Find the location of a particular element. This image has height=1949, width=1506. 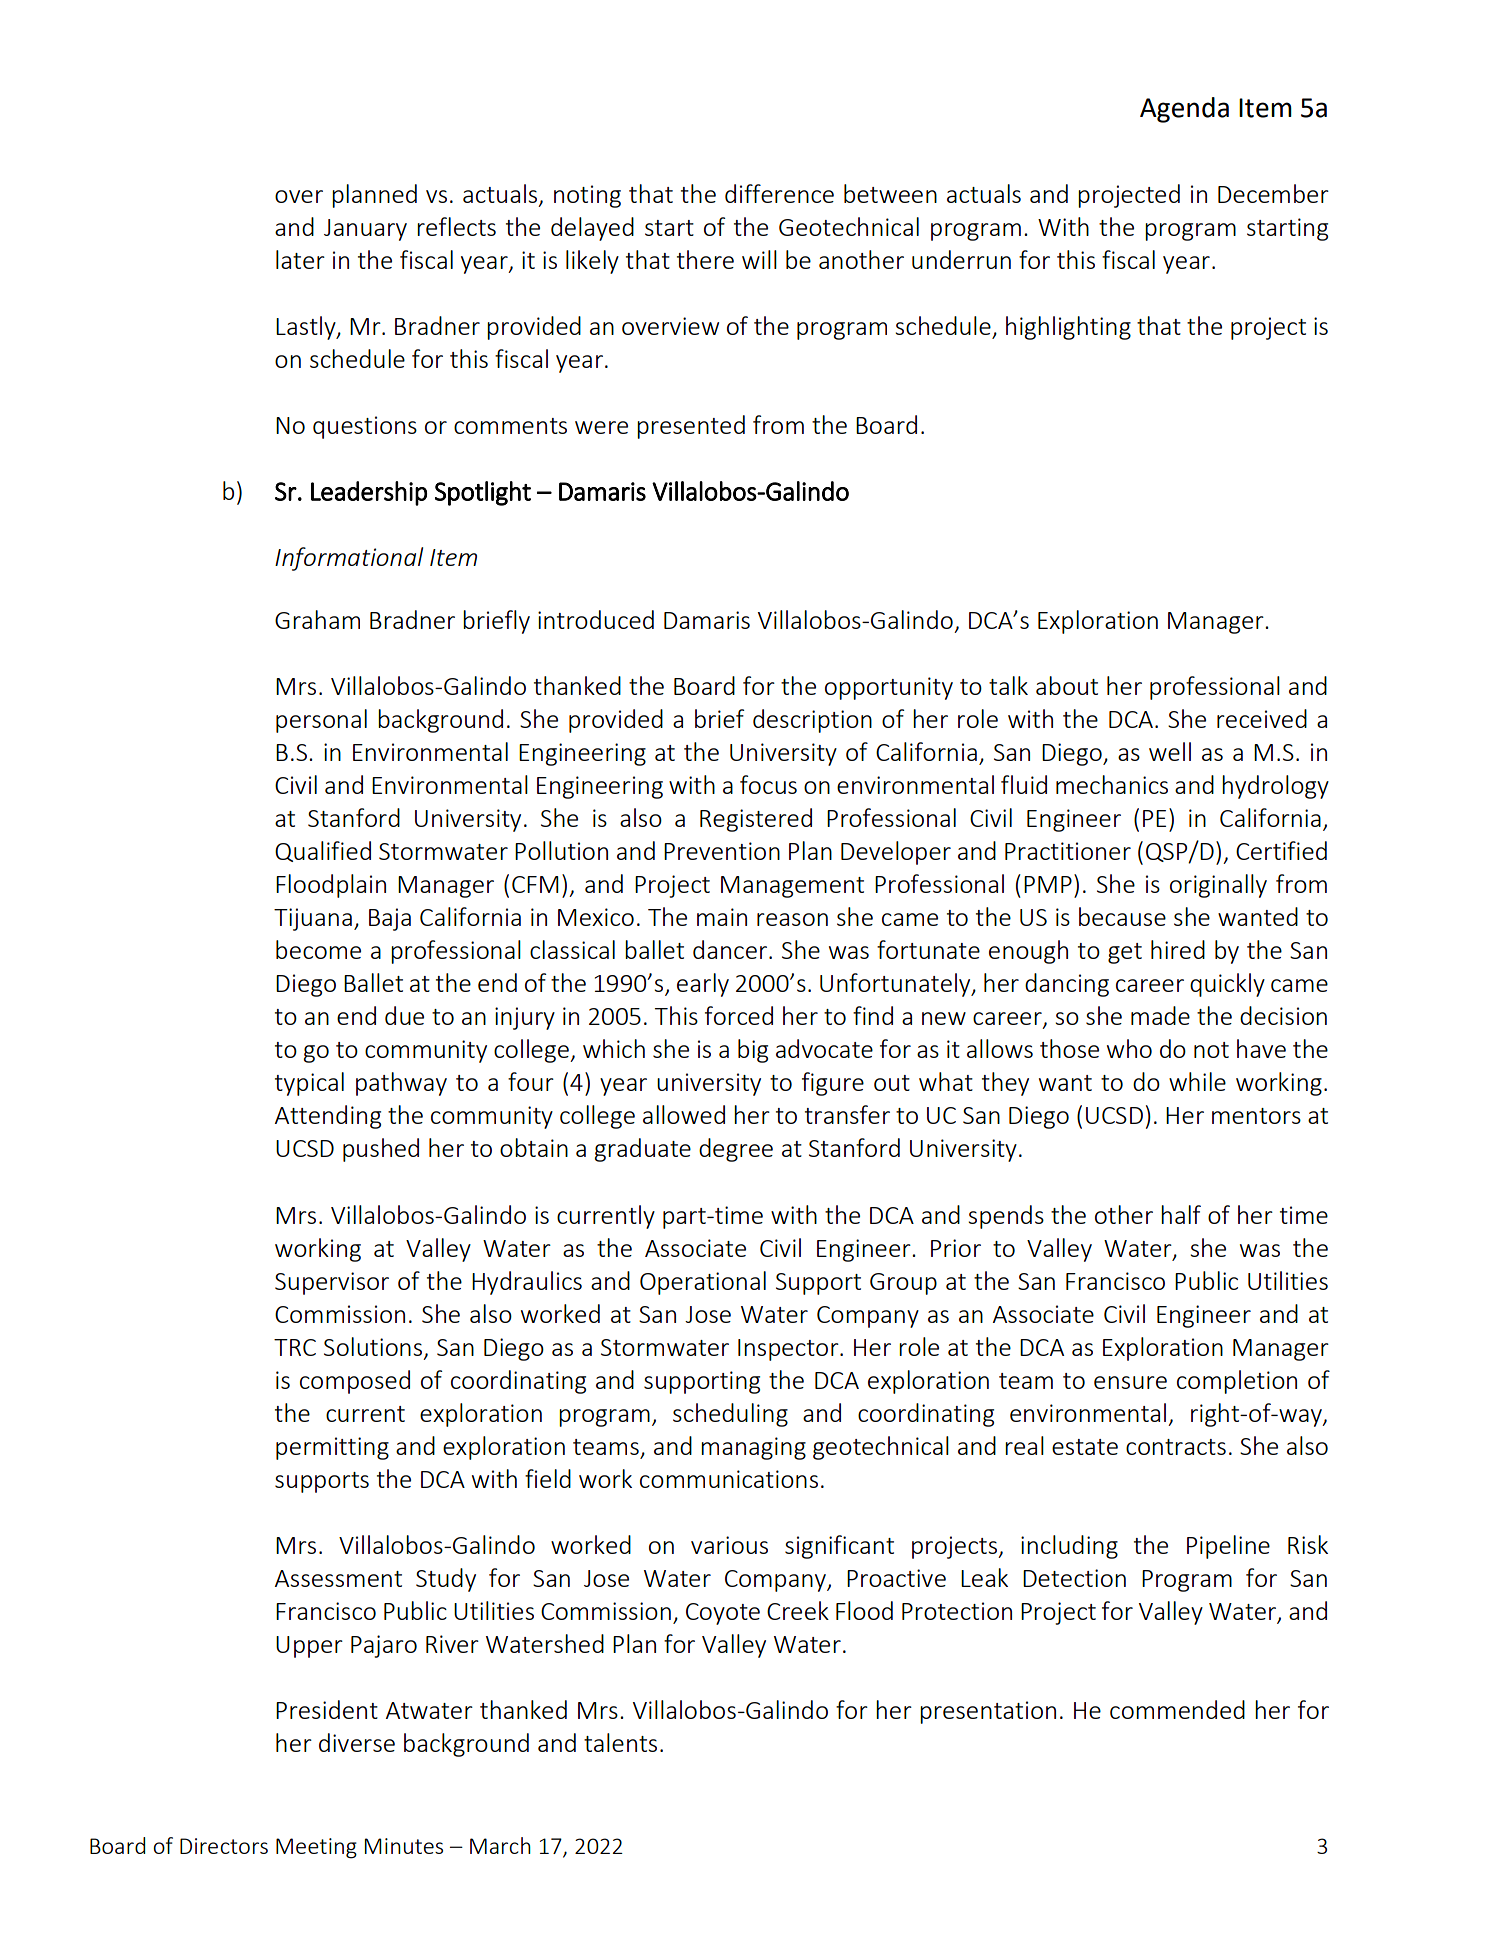

talents is located at coordinates (620, 1742).
